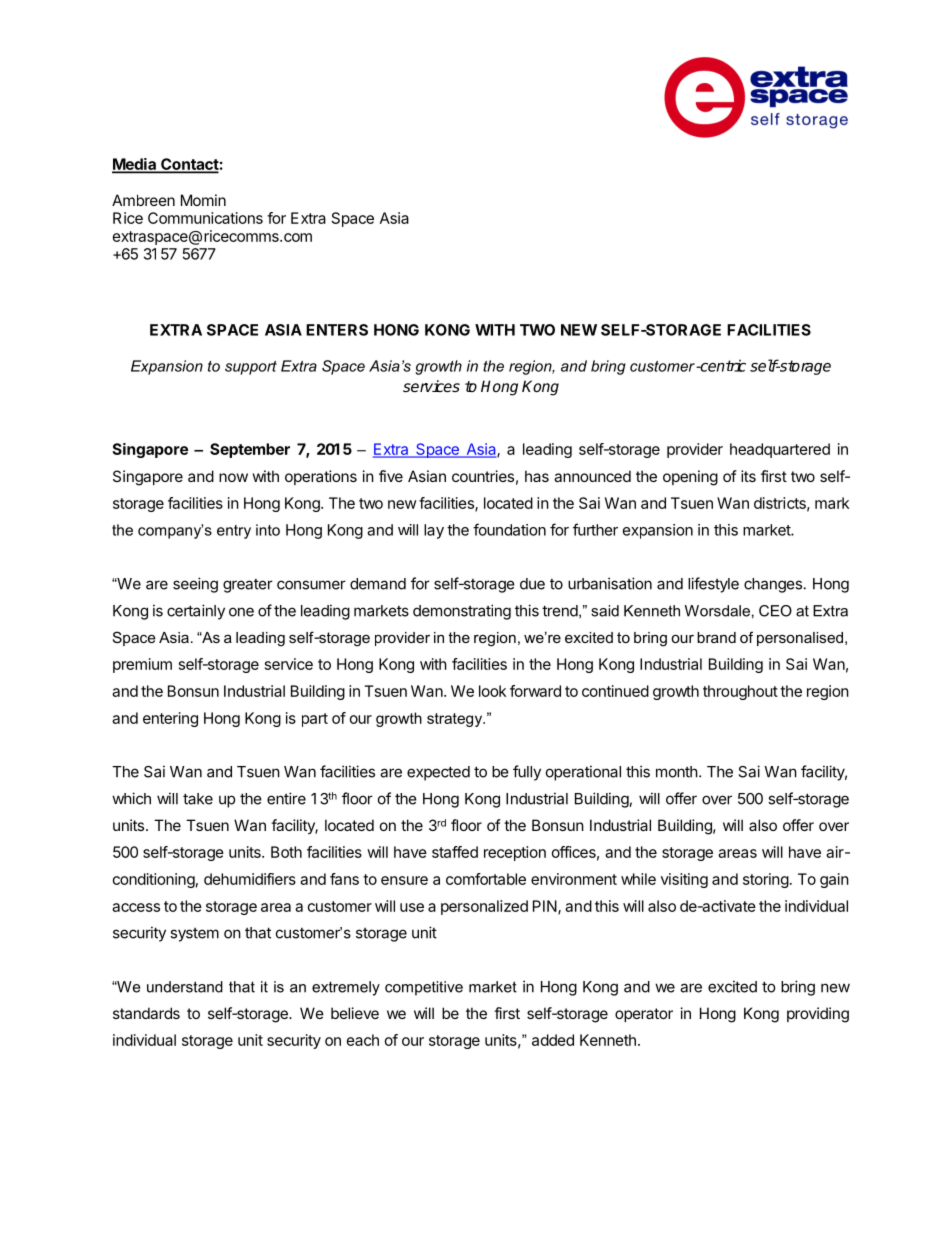 The width and height of the screenshot is (952, 1233). I want to click on now, so click(233, 477).
